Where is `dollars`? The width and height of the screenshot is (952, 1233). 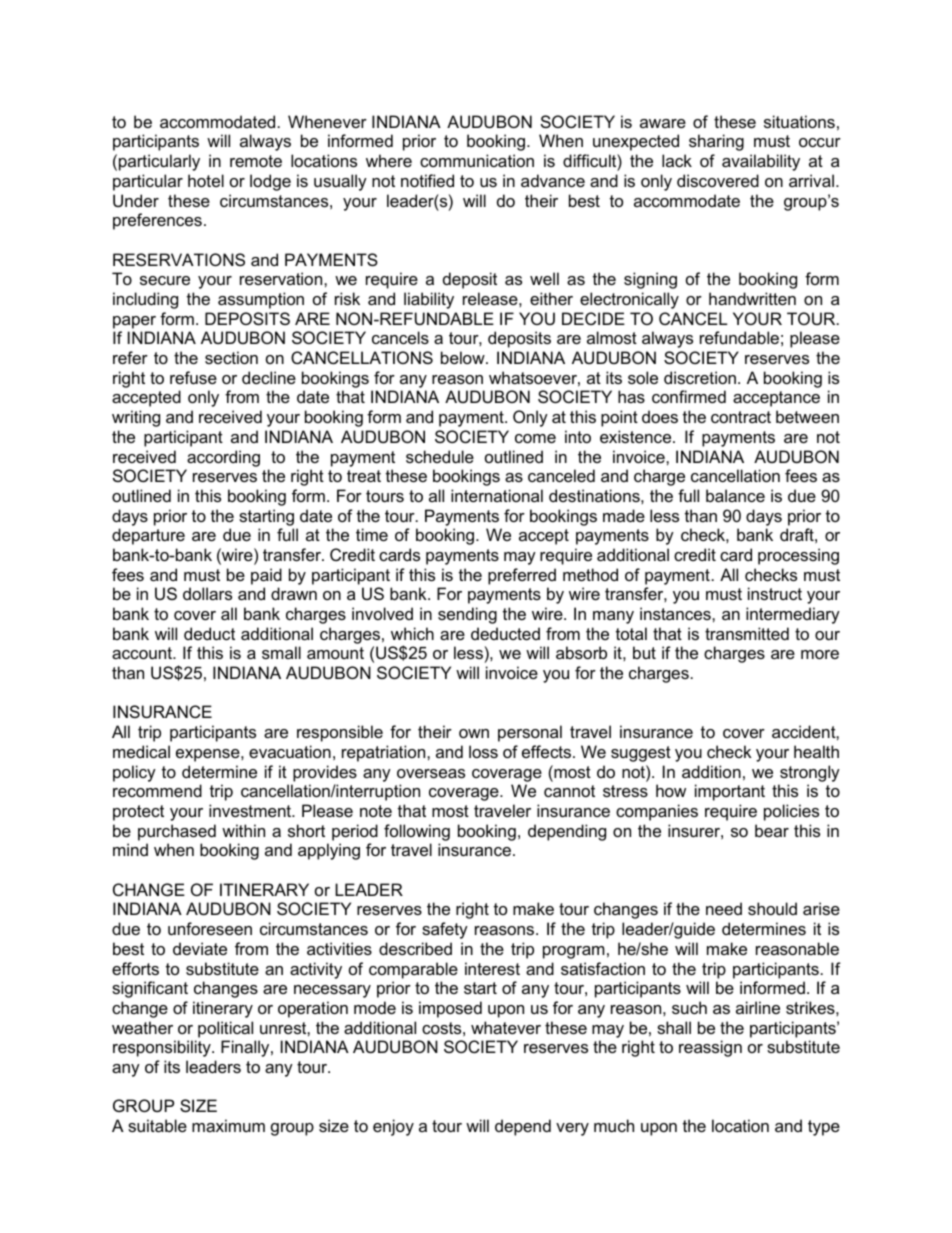 dollars is located at coordinates (207, 593).
